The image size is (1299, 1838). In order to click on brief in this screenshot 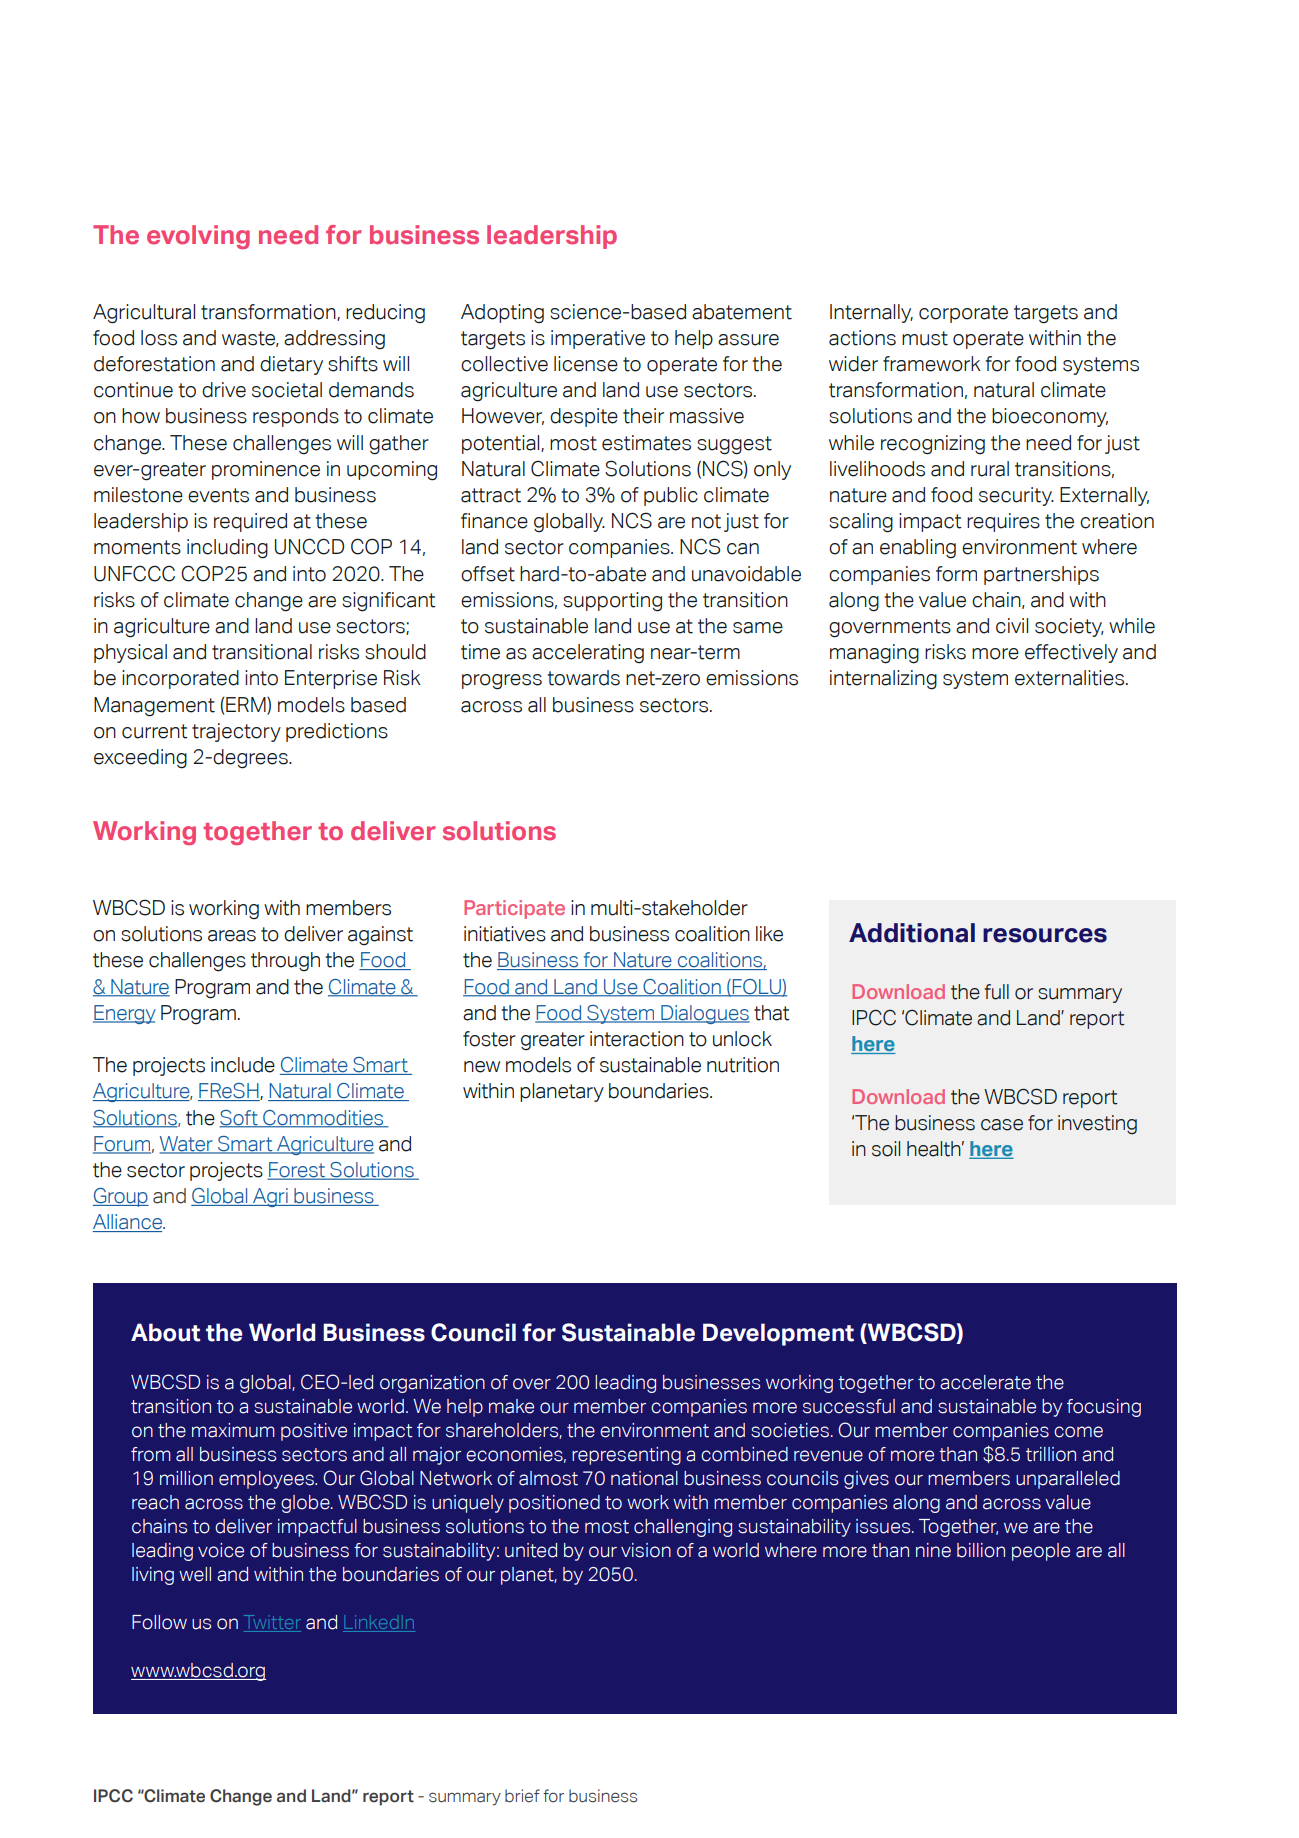, I will do `click(522, 1796)`.
